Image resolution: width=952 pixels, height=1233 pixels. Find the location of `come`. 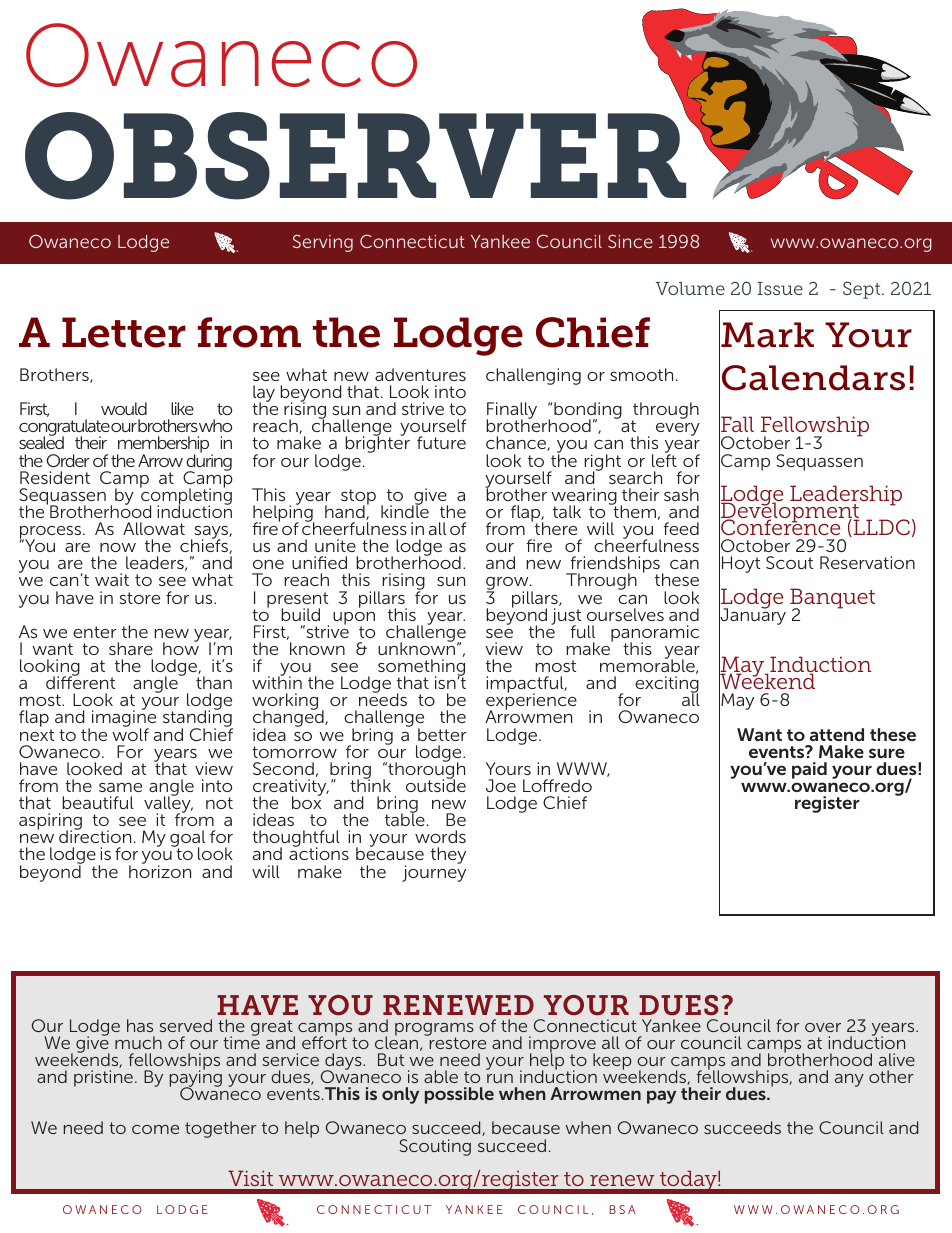

come is located at coordinates (155, 1129).
